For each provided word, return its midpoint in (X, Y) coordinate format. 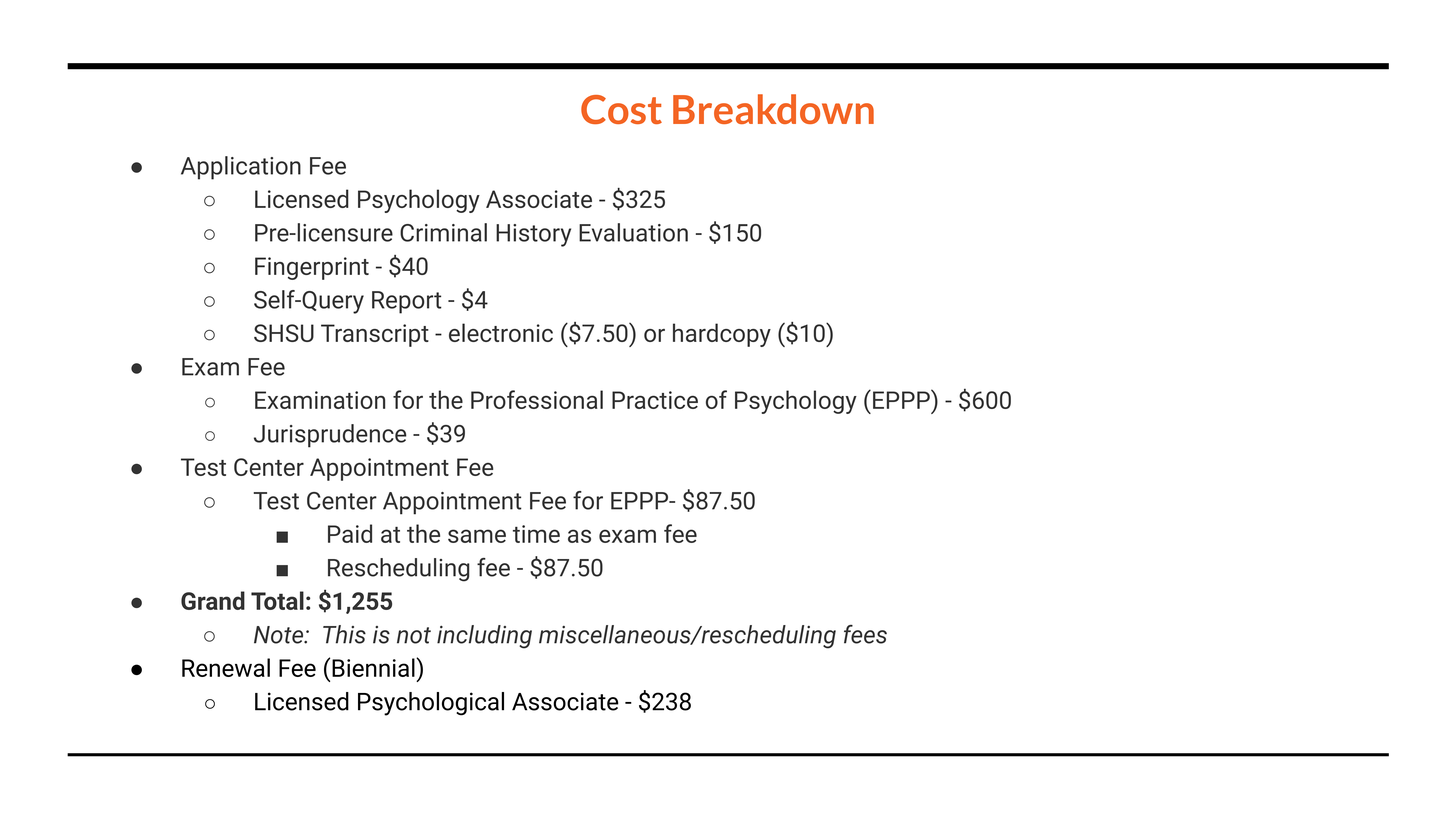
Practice (655, 400)
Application (241, 168)
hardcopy (722, 335)
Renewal (226, 667)
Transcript (375, 335)
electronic (501, 332)
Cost (621, 109)
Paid (350, 533)
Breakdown (773, 109)
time (536, 534)
